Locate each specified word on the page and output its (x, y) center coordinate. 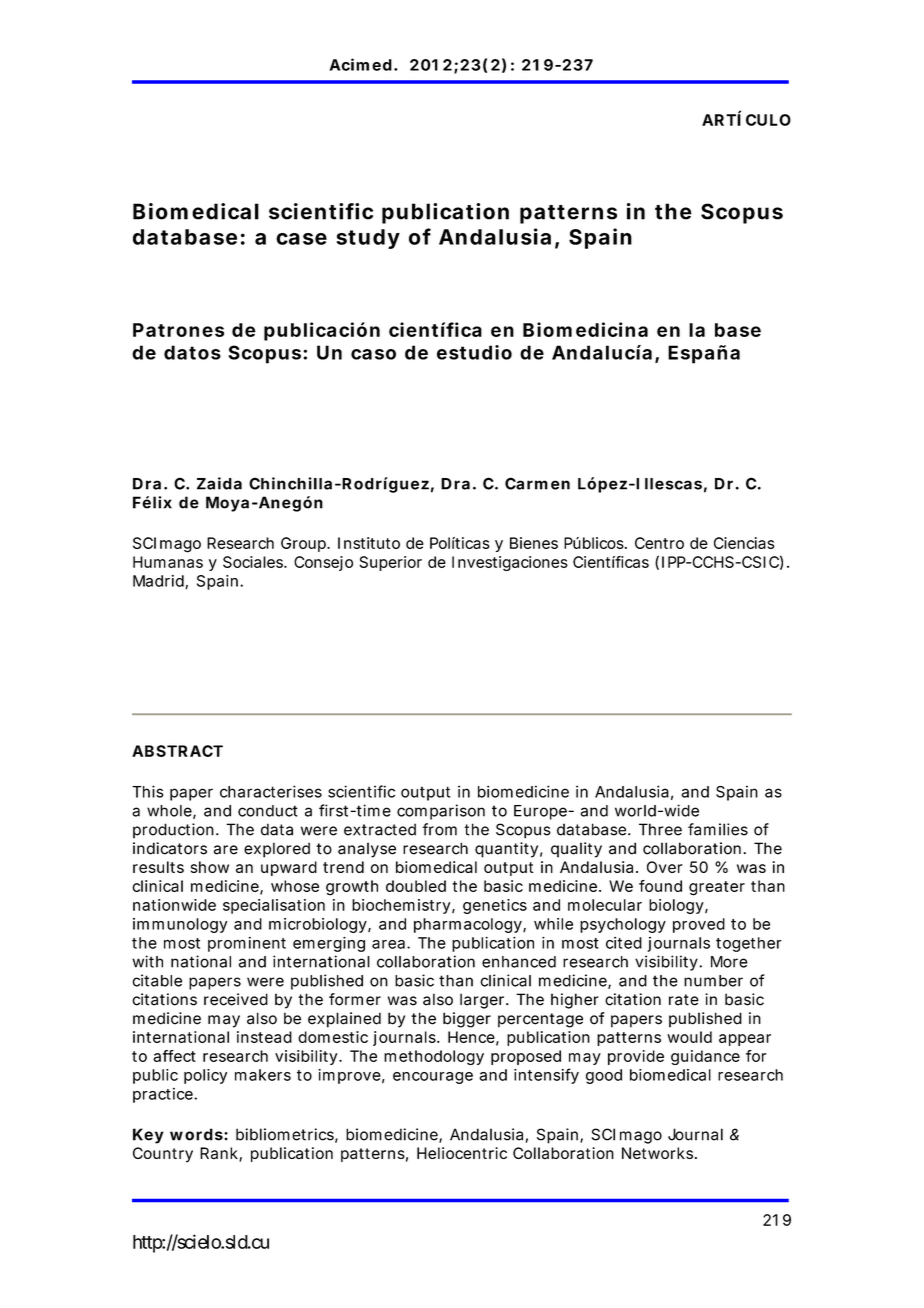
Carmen (537, 483)
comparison (441, 812)
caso (373, 354)
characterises (271, 791)
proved (699, 925)
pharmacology (469, 925)
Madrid (159, 582)
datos (192, 352)
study (368, 239)
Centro (659, 543)
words (196, 1134)
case (301, 239)
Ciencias (744, 543)
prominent (247, 944)
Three (660, 829)
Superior (390, 563)
